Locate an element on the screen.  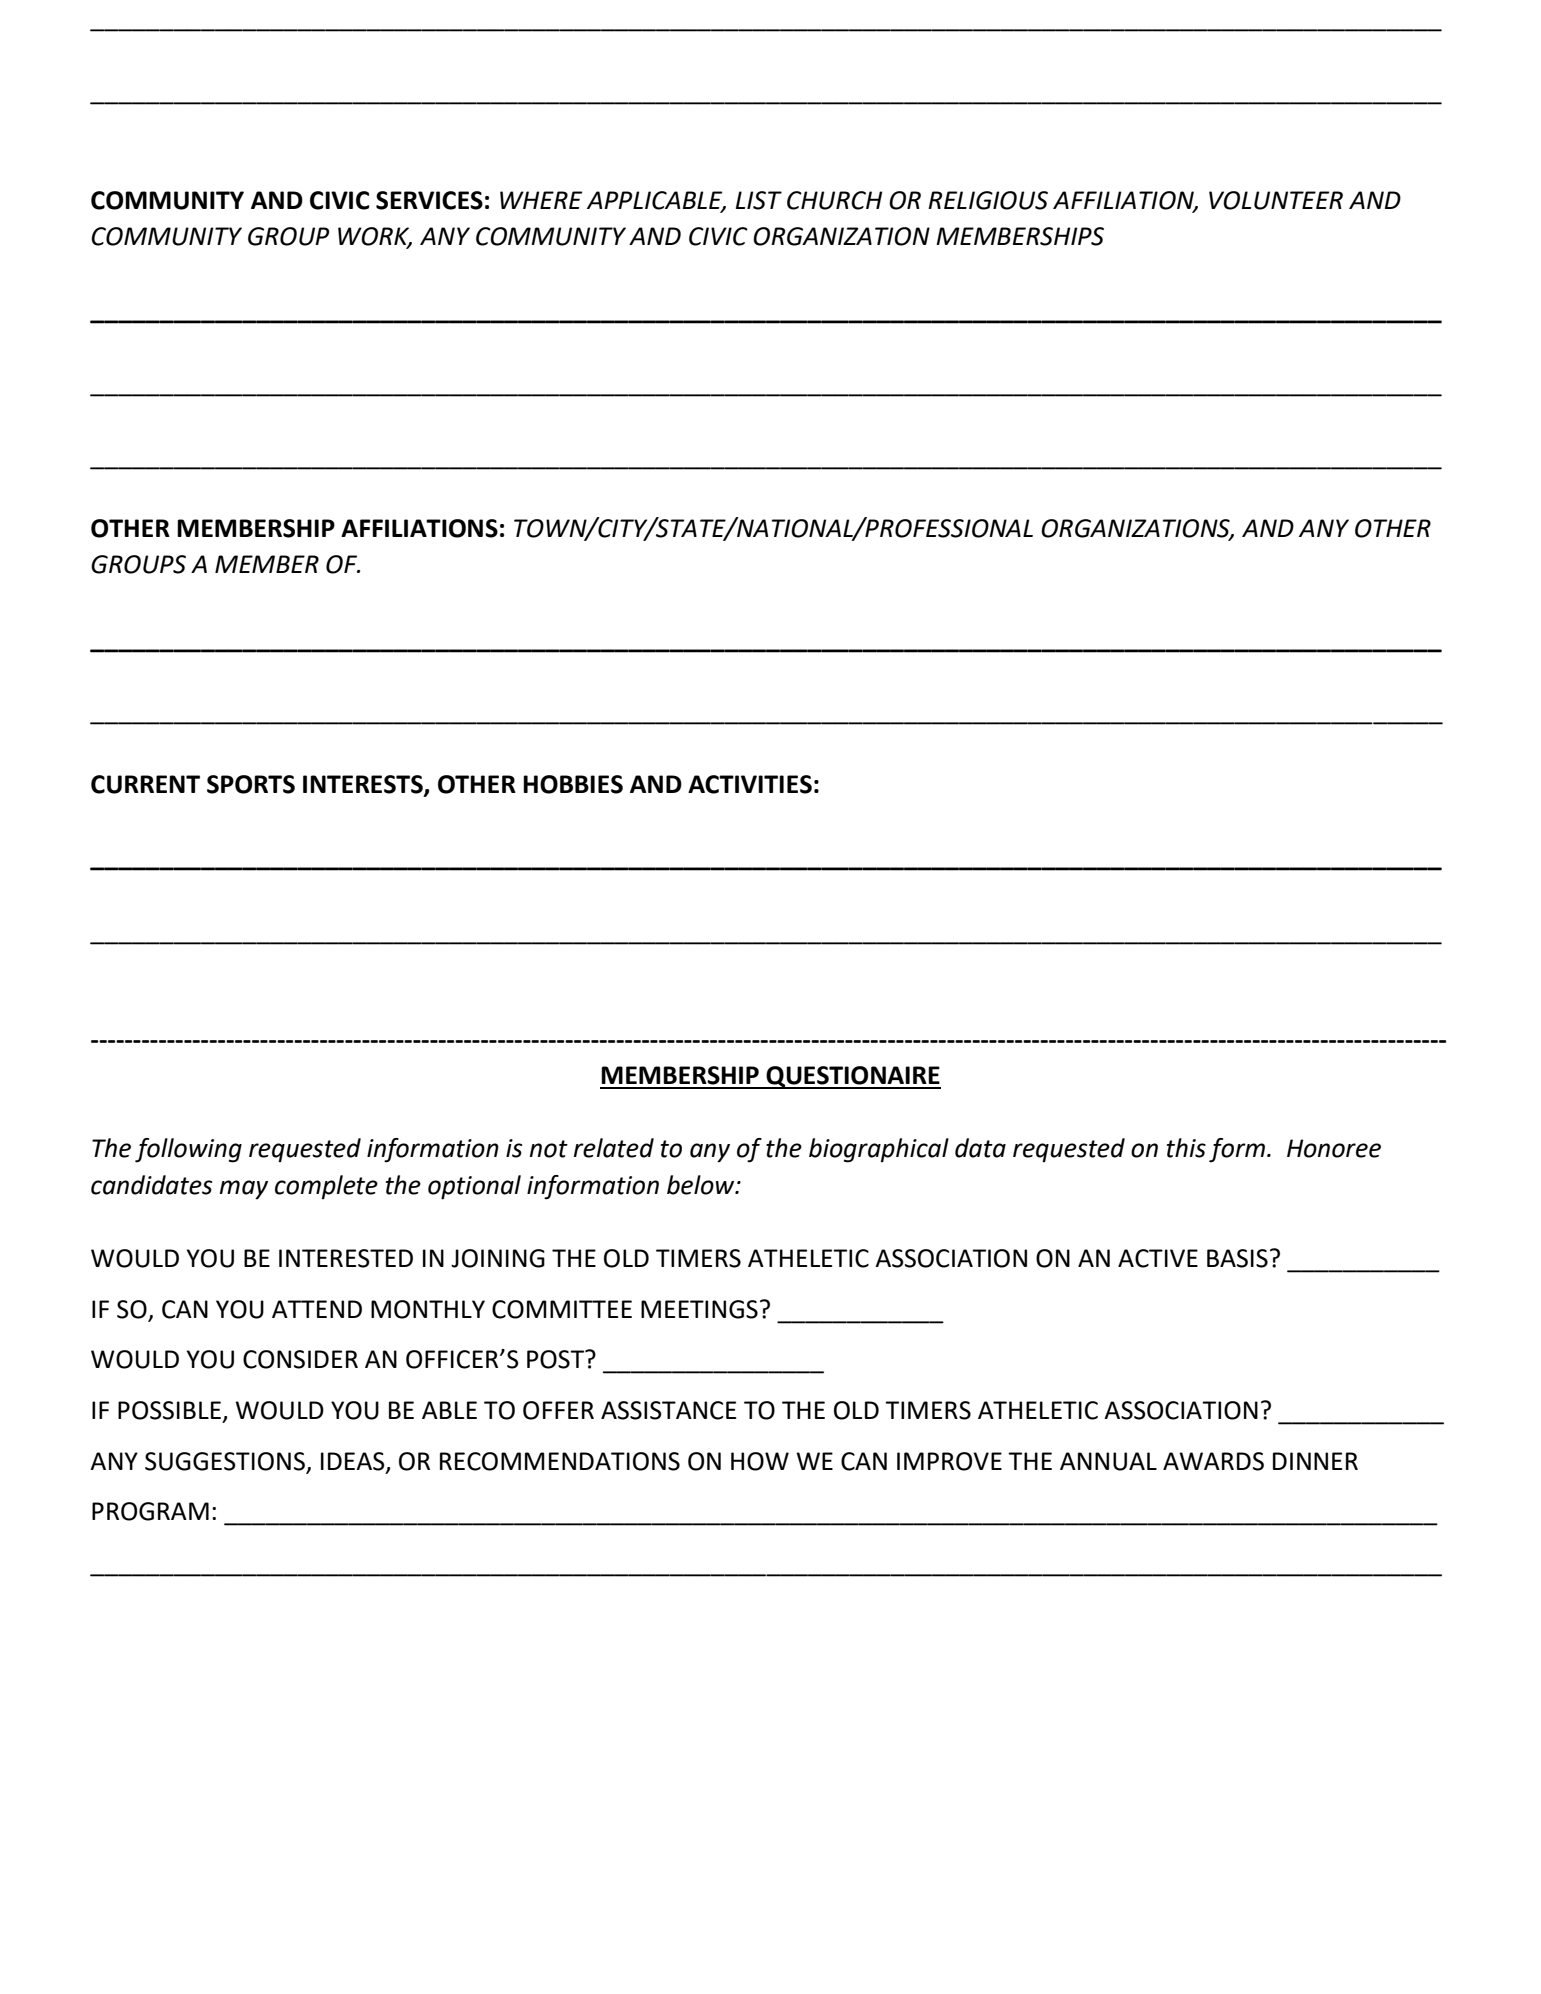
HOW is located at coordinates (760, 1461).
